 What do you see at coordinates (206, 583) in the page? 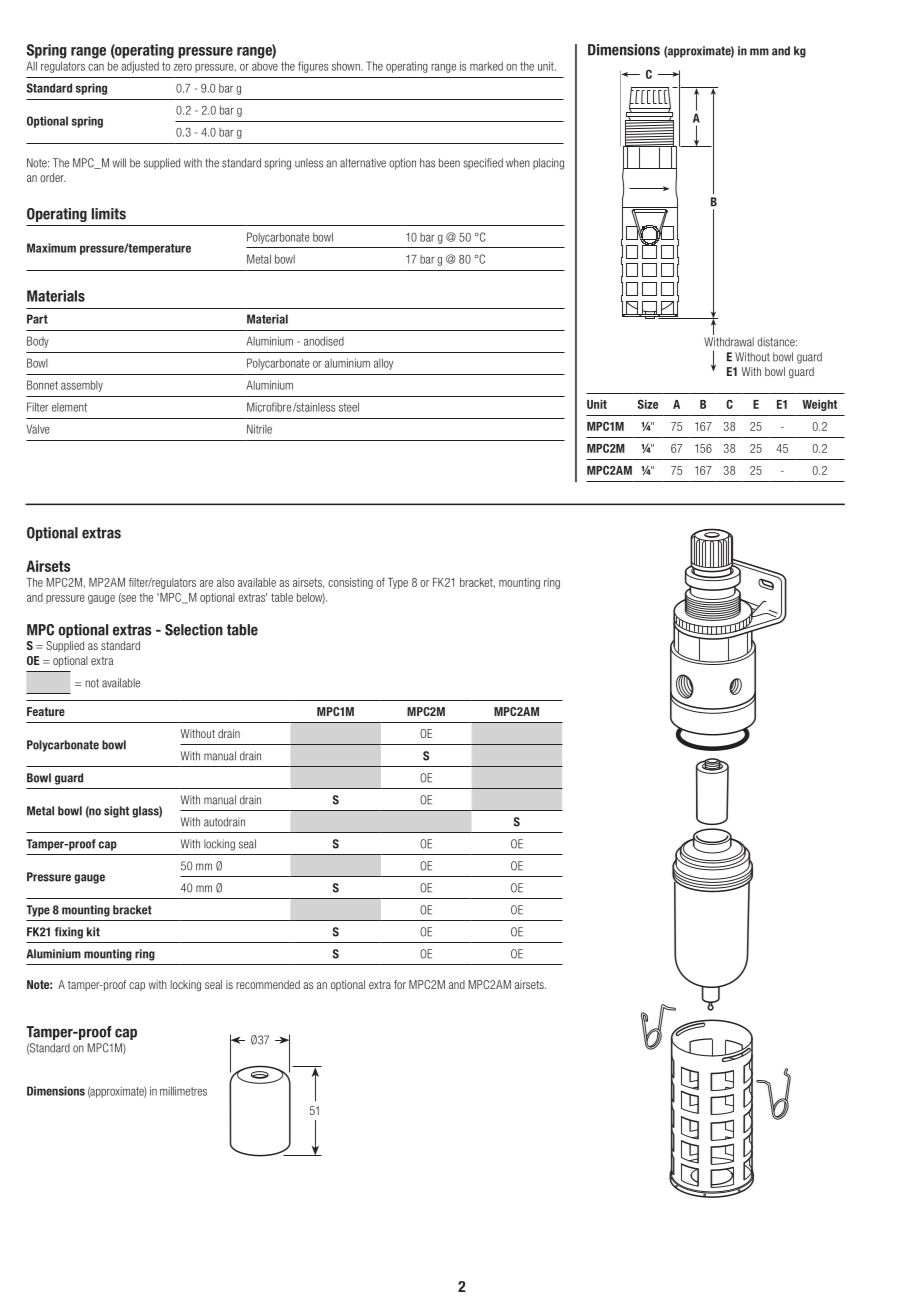
I see `are` at bounding box center [206, 583].
